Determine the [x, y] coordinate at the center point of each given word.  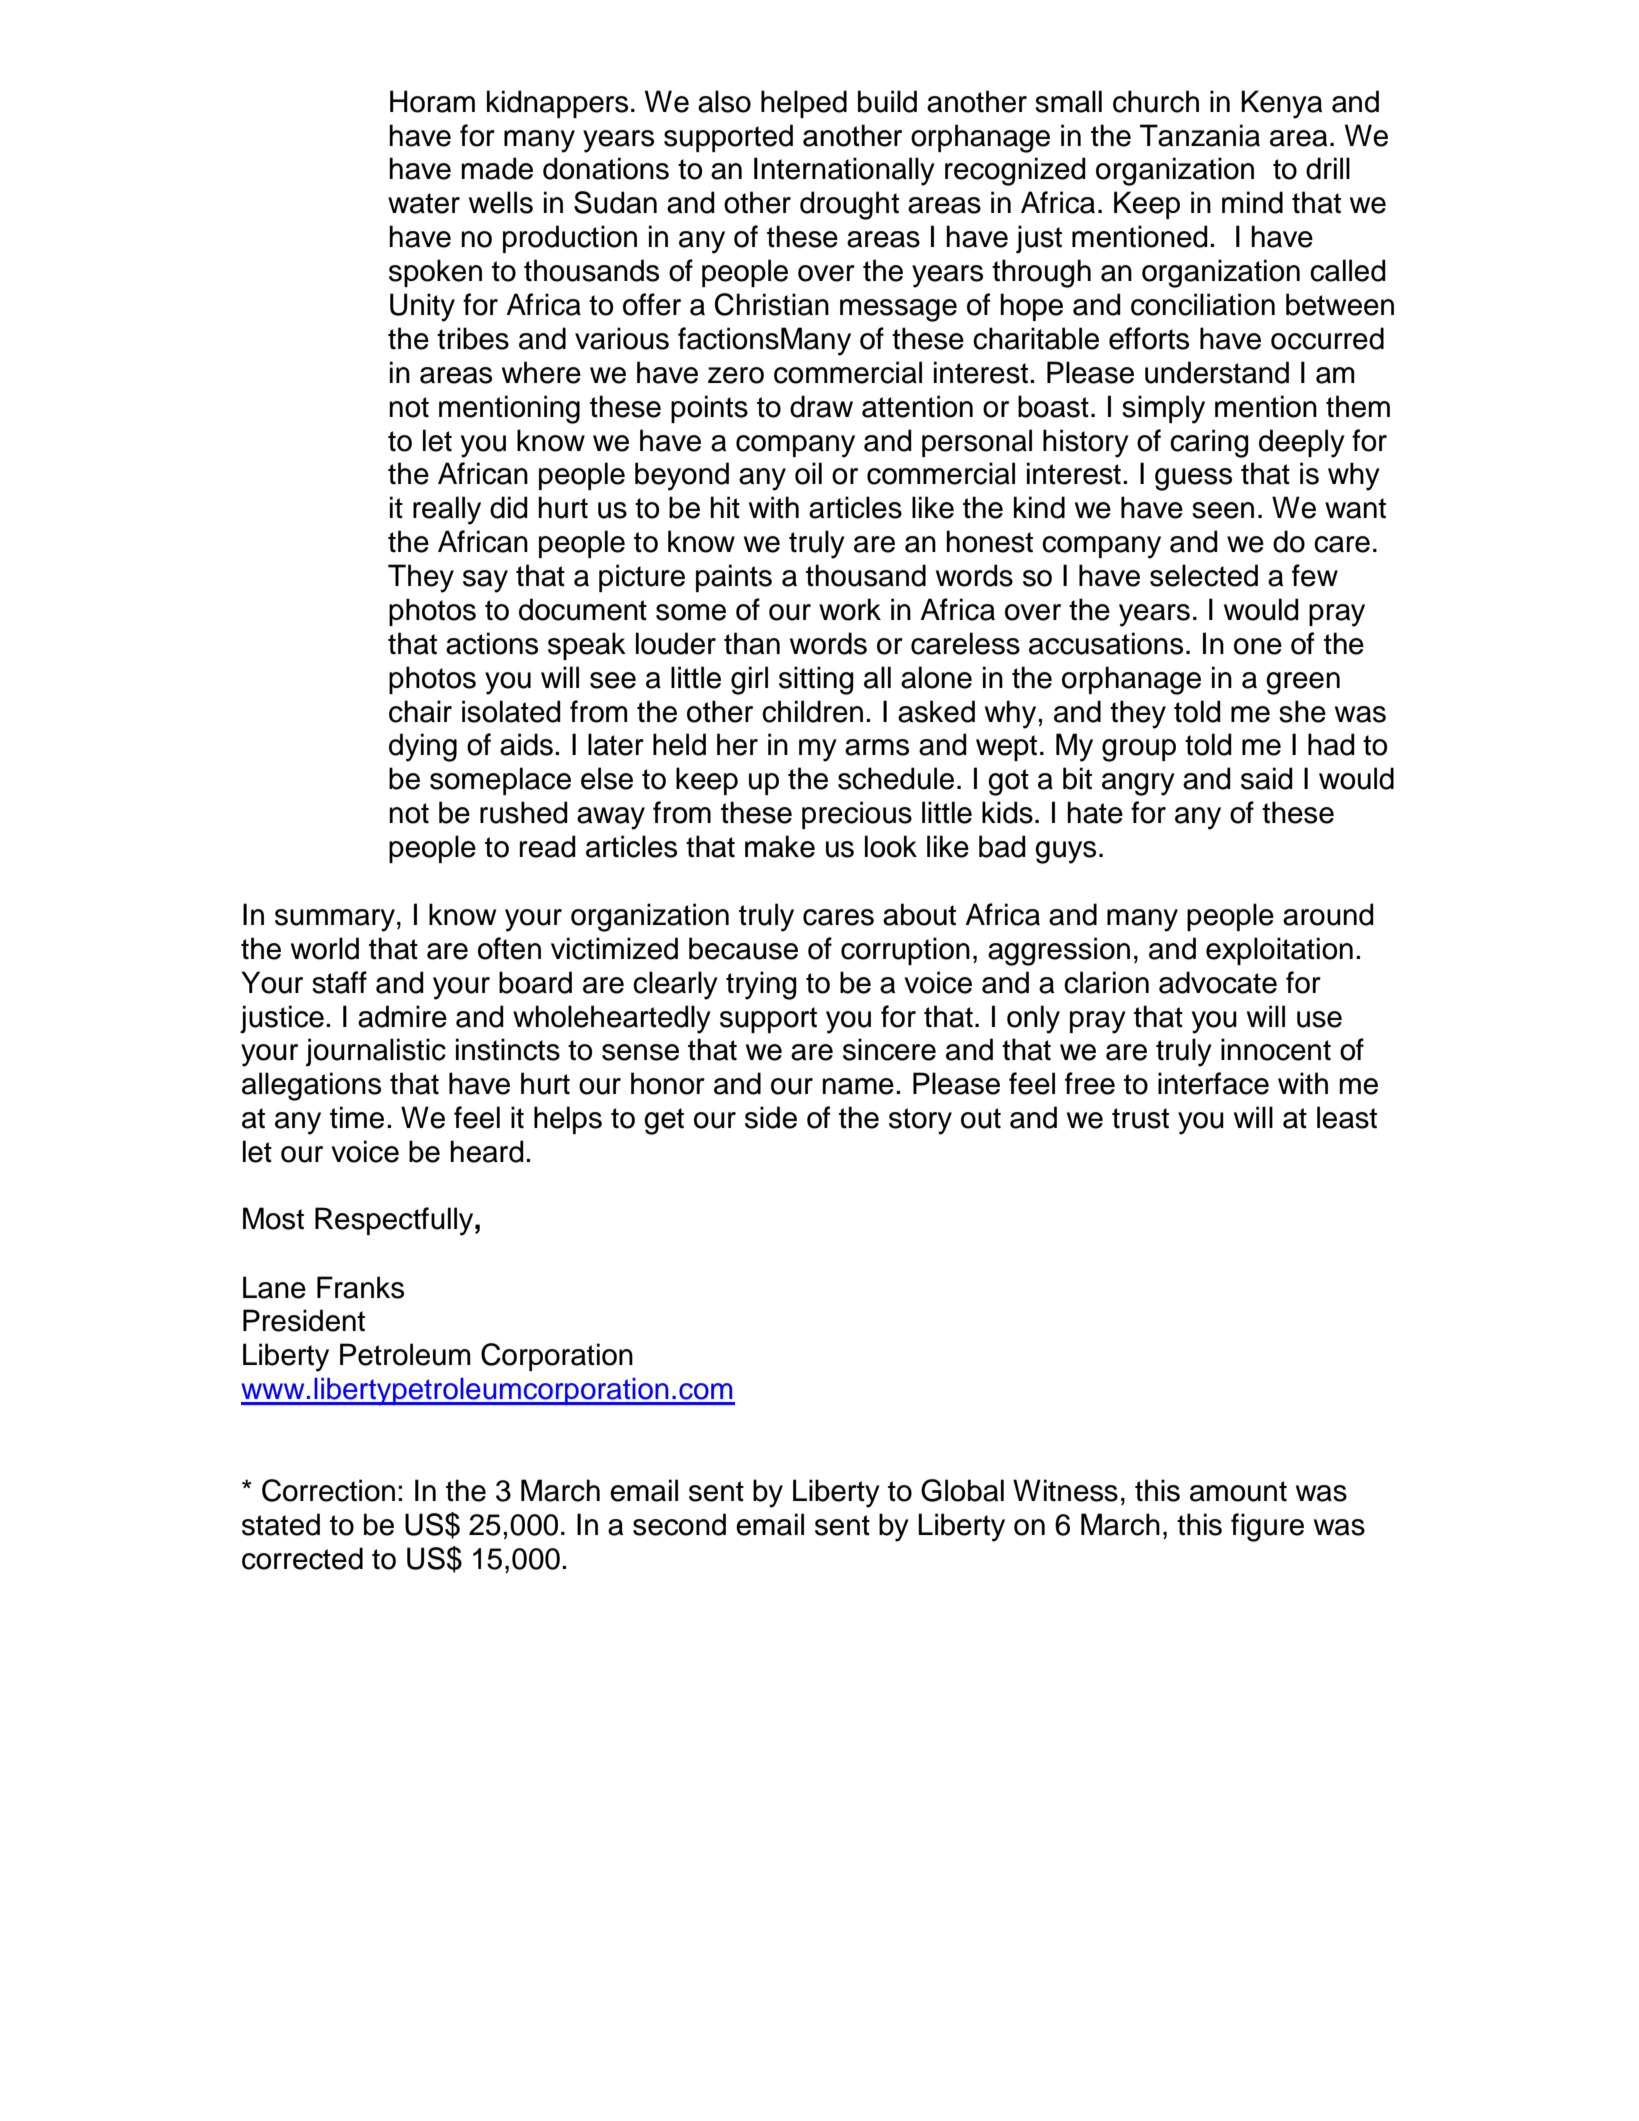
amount [1238, 1491]
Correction [328, 1490]
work [850, 609]
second [679, 1524]
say [485, 581]
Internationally [844, 171]
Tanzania [1200, 135]
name [858, 1086]
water [424, 203]
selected [1204, 575]
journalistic [376, 1052]
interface [1213, 1083]
